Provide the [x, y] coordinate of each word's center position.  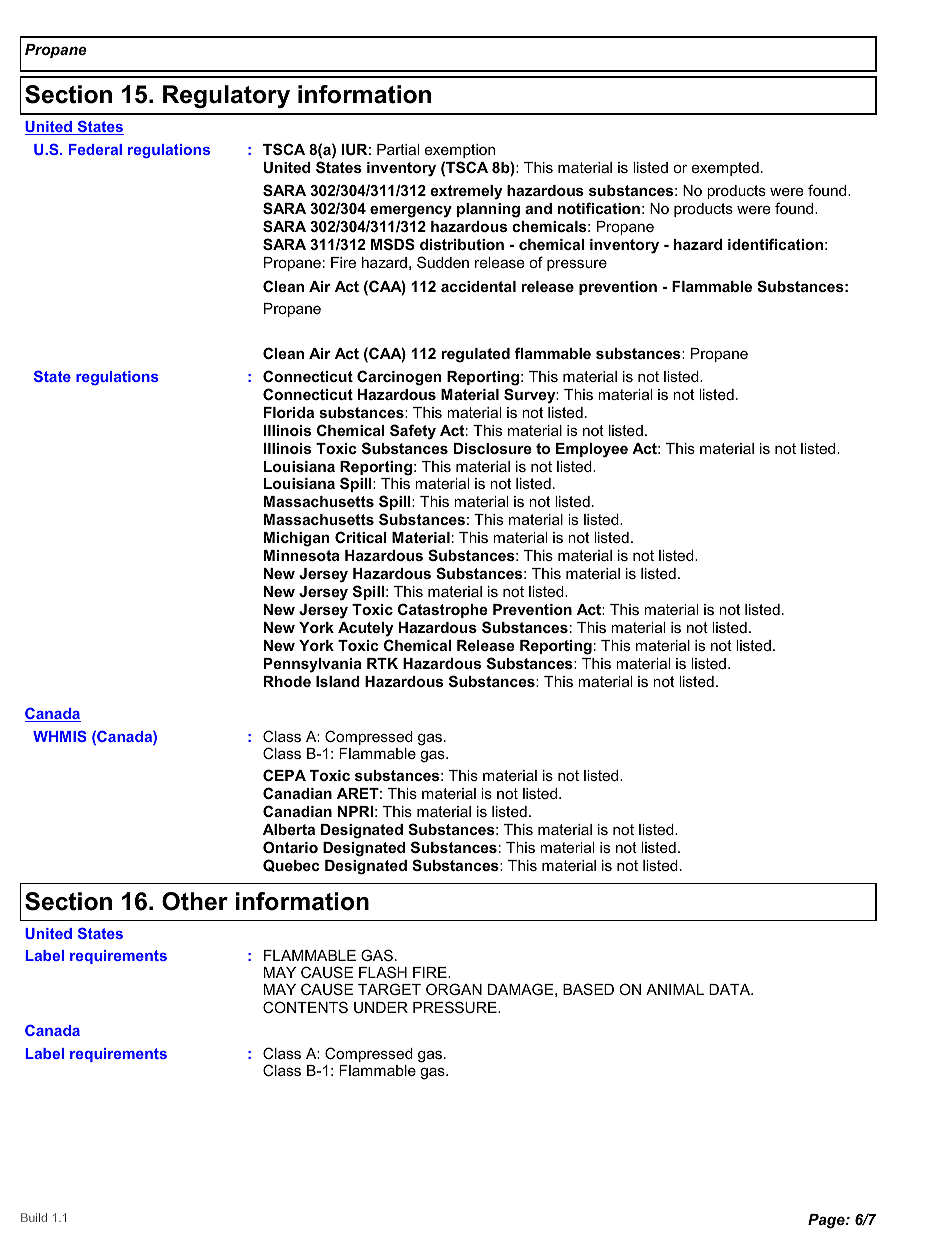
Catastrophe [443, 610]
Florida [289, 412]
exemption [460, 151]
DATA [731, 989]
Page [827, 1221]
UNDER [381, 1007]
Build [34, 1217]
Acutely [365, 629]
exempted [725, 169]
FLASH [383, 972]
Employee [592, 450]
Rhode [287, 681]
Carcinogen [399, 378]
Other [195, 901]
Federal [95, 149]
